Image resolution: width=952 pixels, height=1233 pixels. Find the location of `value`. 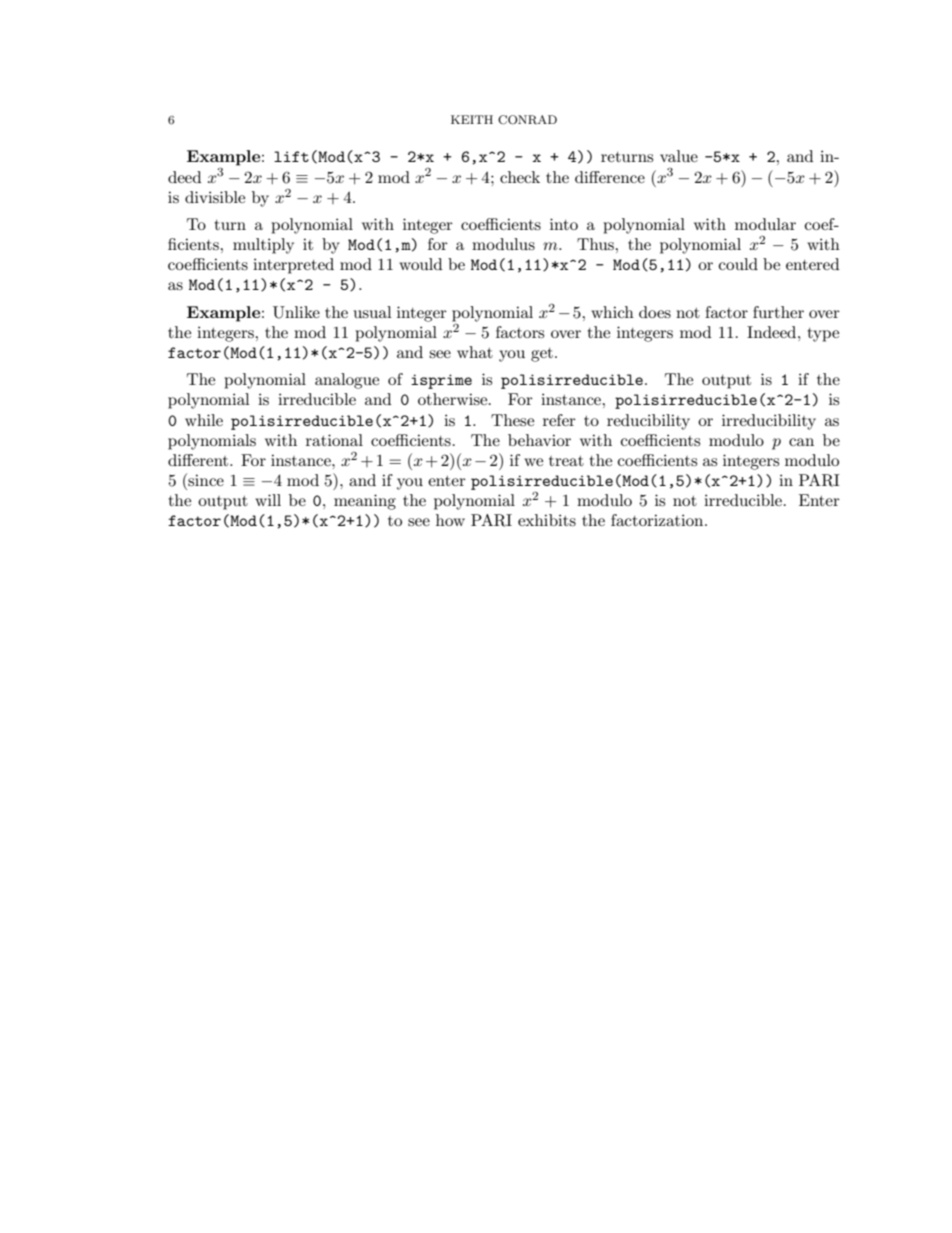

value is located at coordinates (679, 156).
